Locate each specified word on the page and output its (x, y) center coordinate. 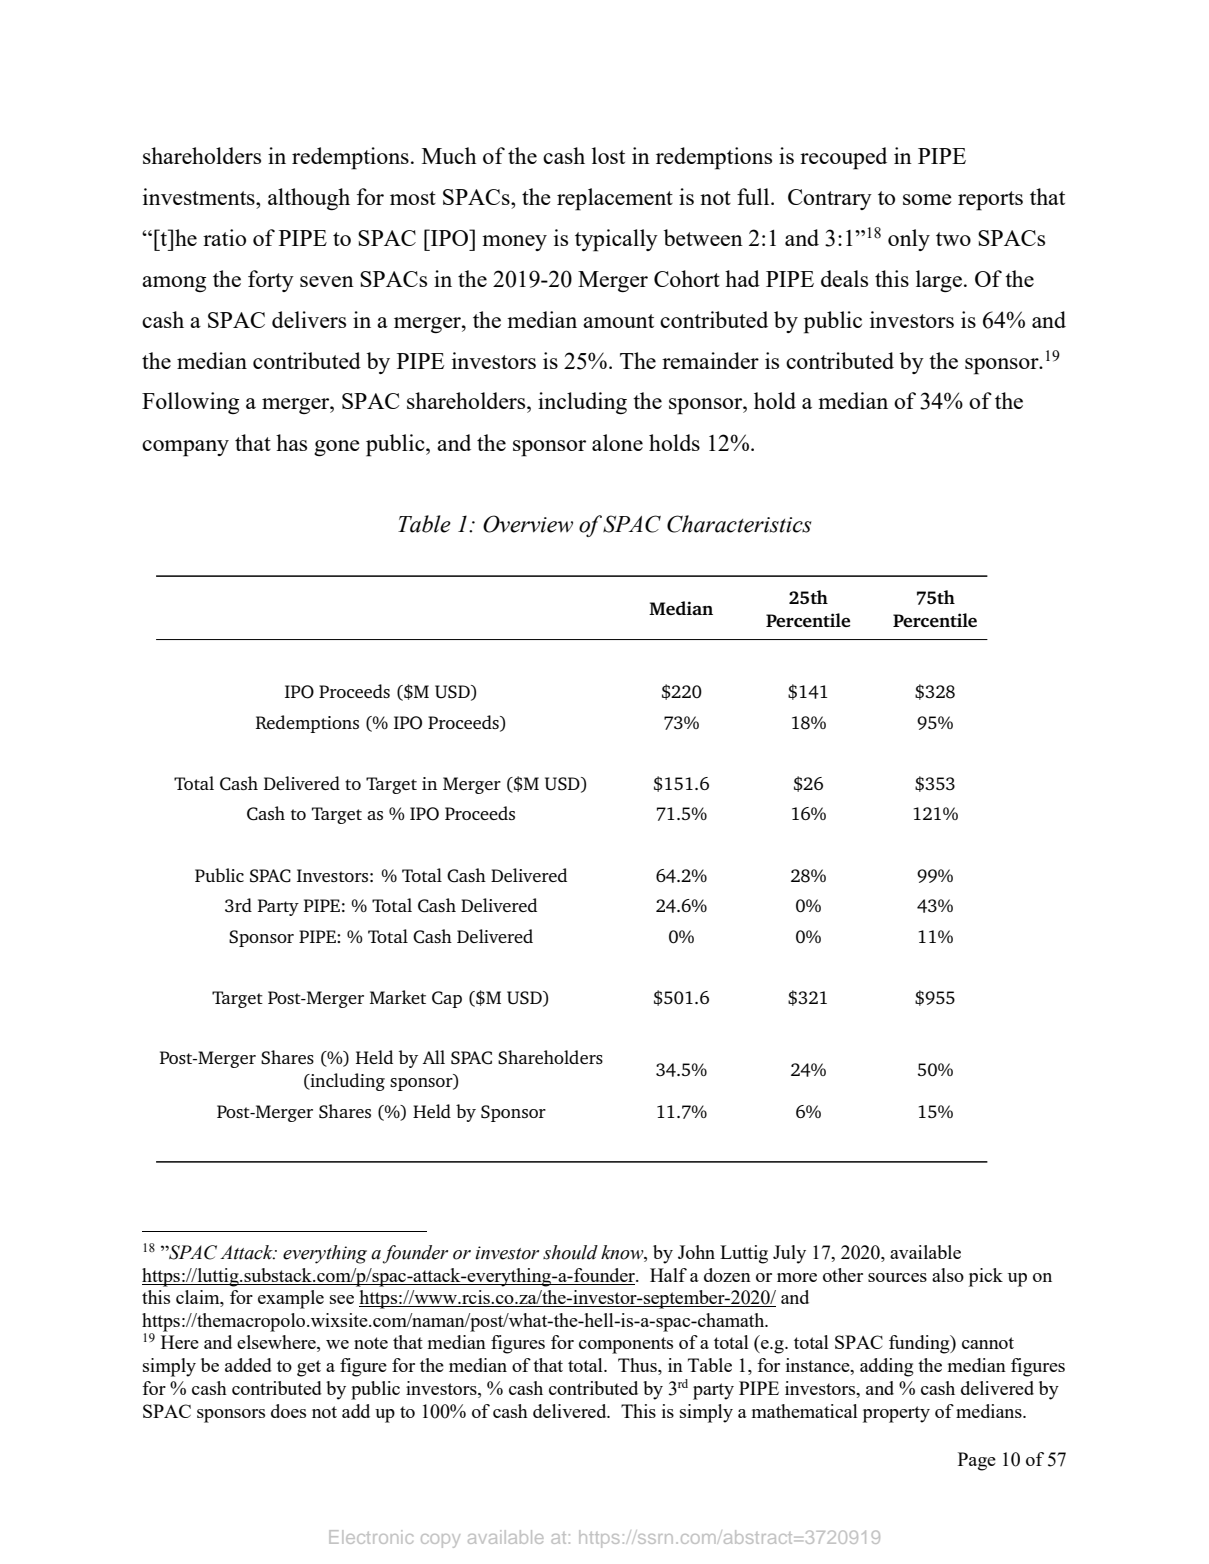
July (789, 1254)
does (288, 1411)
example (291, 1299)
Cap (447, 999)
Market (398, 997)
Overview (528, 524)
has (291, 442)
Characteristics (739, 524)
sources (897, 1277)
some (927, 199)
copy (440, 1541)
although (309, 199)
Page (977, 1461)
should (570, 1252)
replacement (615, 199)
